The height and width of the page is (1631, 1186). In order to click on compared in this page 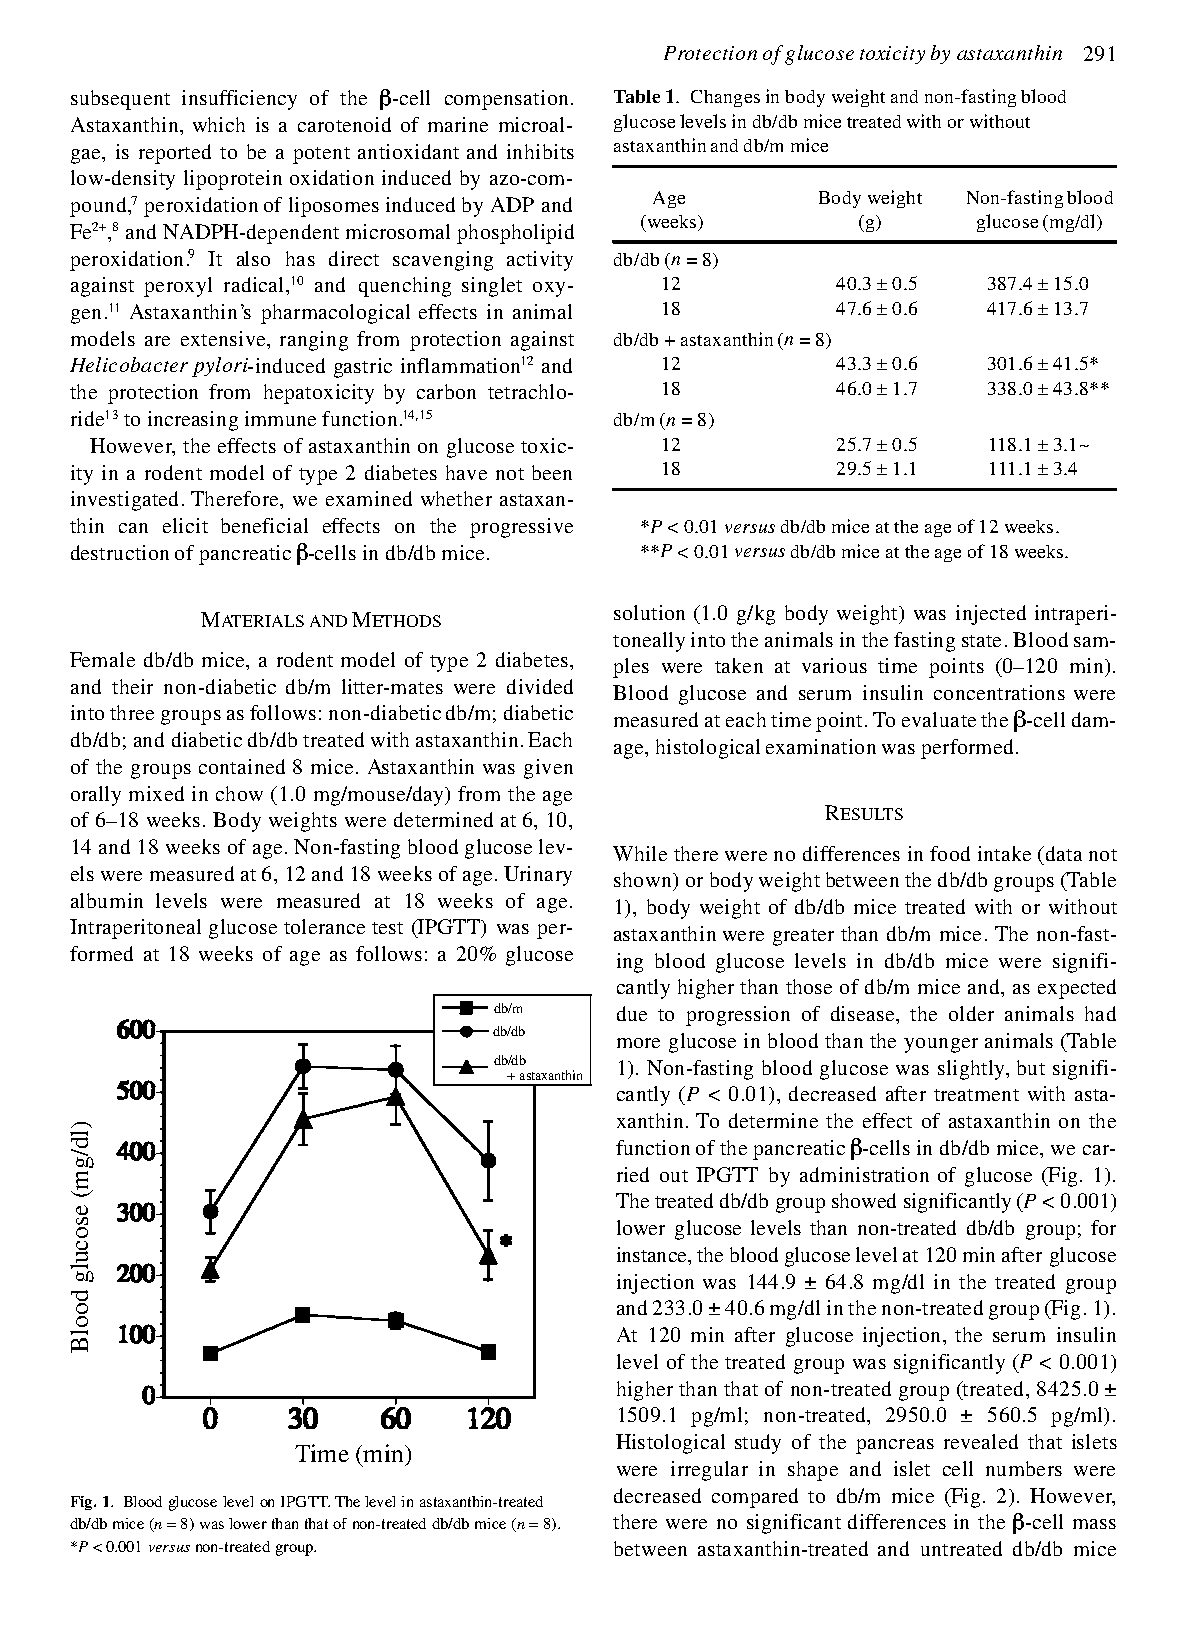, I will do `click(755, 1498)`.
